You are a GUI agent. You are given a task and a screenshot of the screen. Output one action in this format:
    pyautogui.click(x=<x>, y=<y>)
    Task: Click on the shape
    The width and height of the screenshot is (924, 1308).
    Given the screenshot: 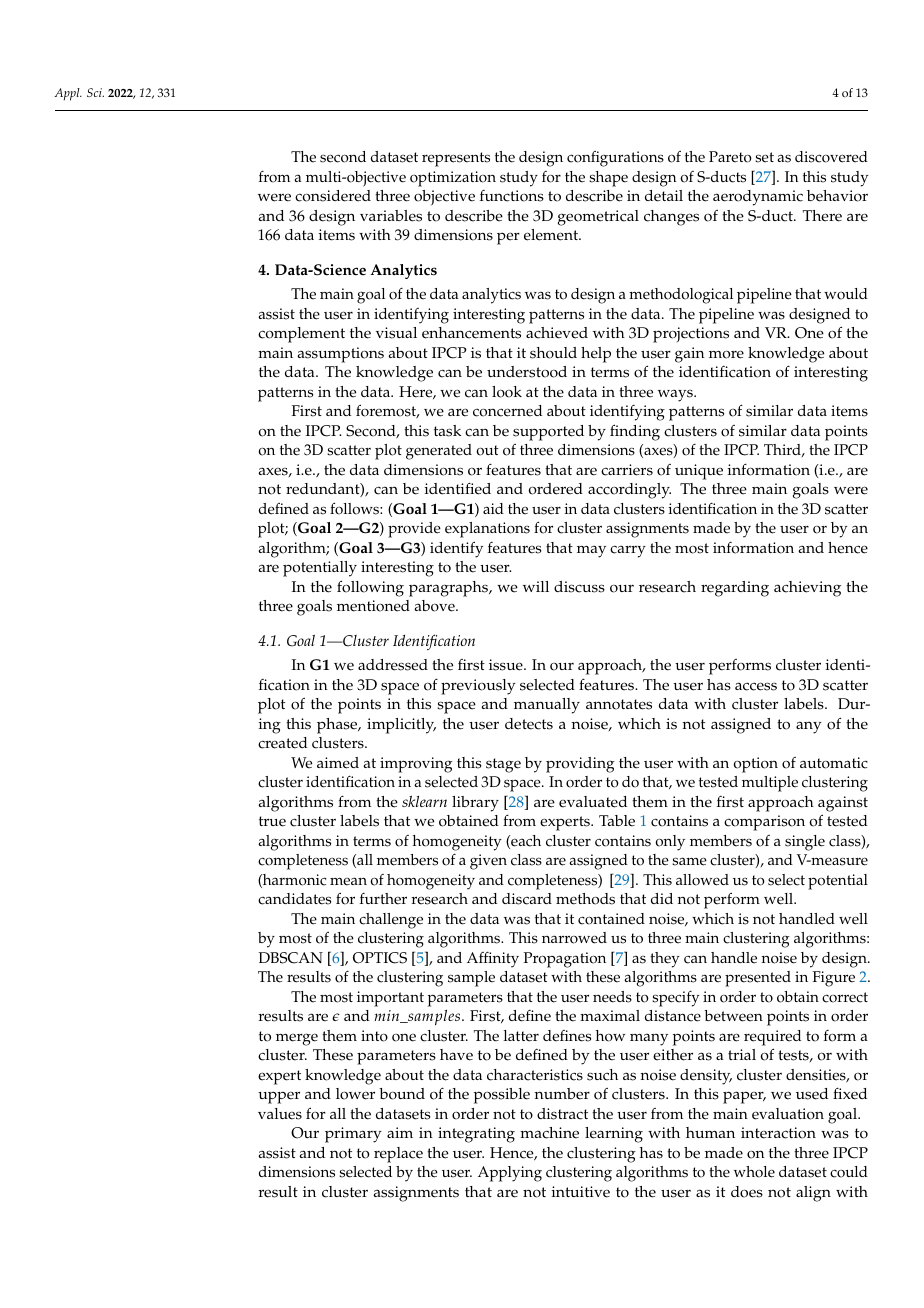 What is the action you would take?
    pyautogui.click(x=608, y=179)
